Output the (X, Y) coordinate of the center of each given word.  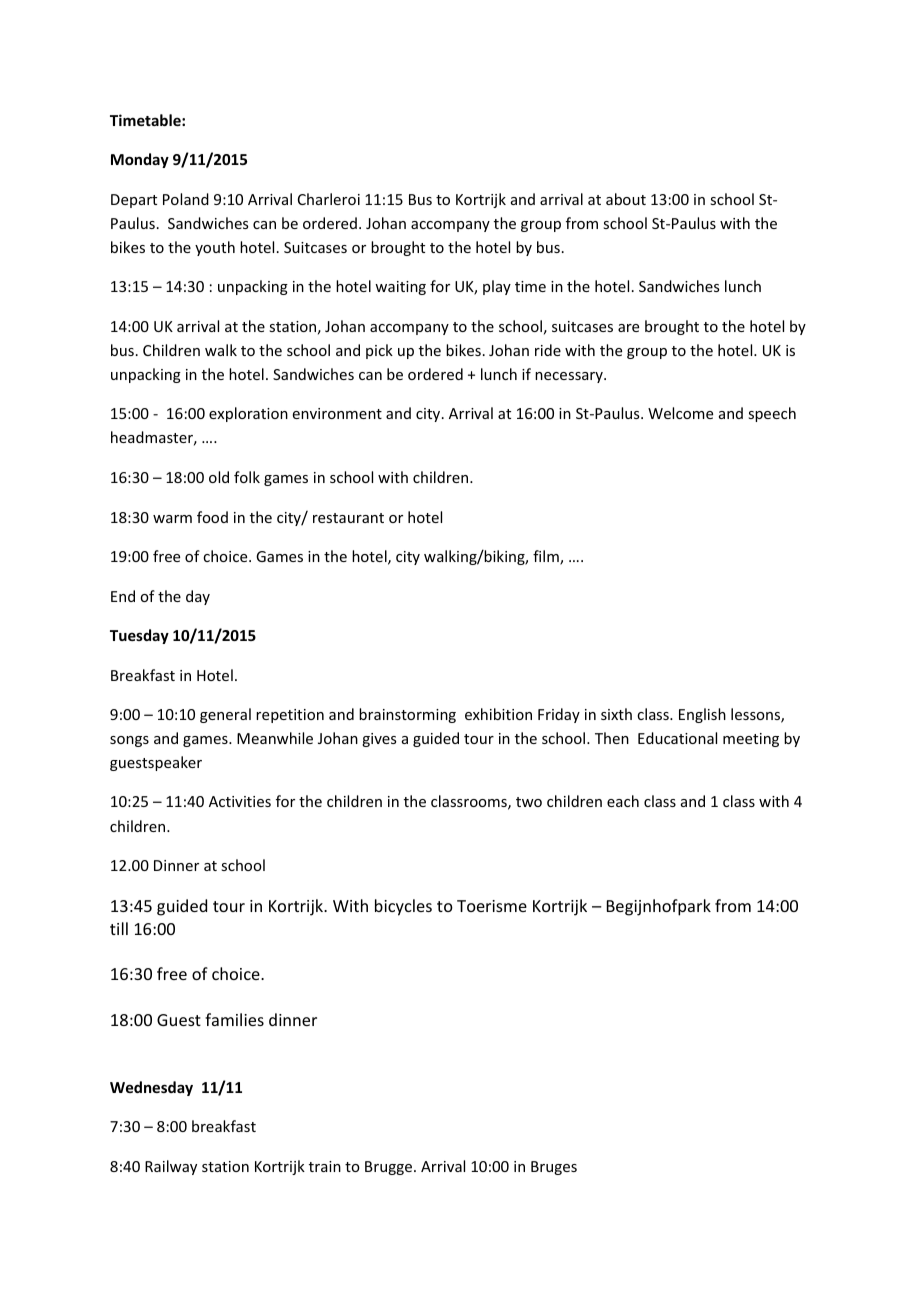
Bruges (554, 1168)
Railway (171, 1167)
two (529, 802)
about (626, 199)
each (623, 801)
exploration (248, 414)
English (702, 715)
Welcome (680, 413)
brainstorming (407, 715)
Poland (186, 199)
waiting (400, 288)
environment (337, 413)
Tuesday (139, 636)
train (325, 1166)
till (119, 928)
